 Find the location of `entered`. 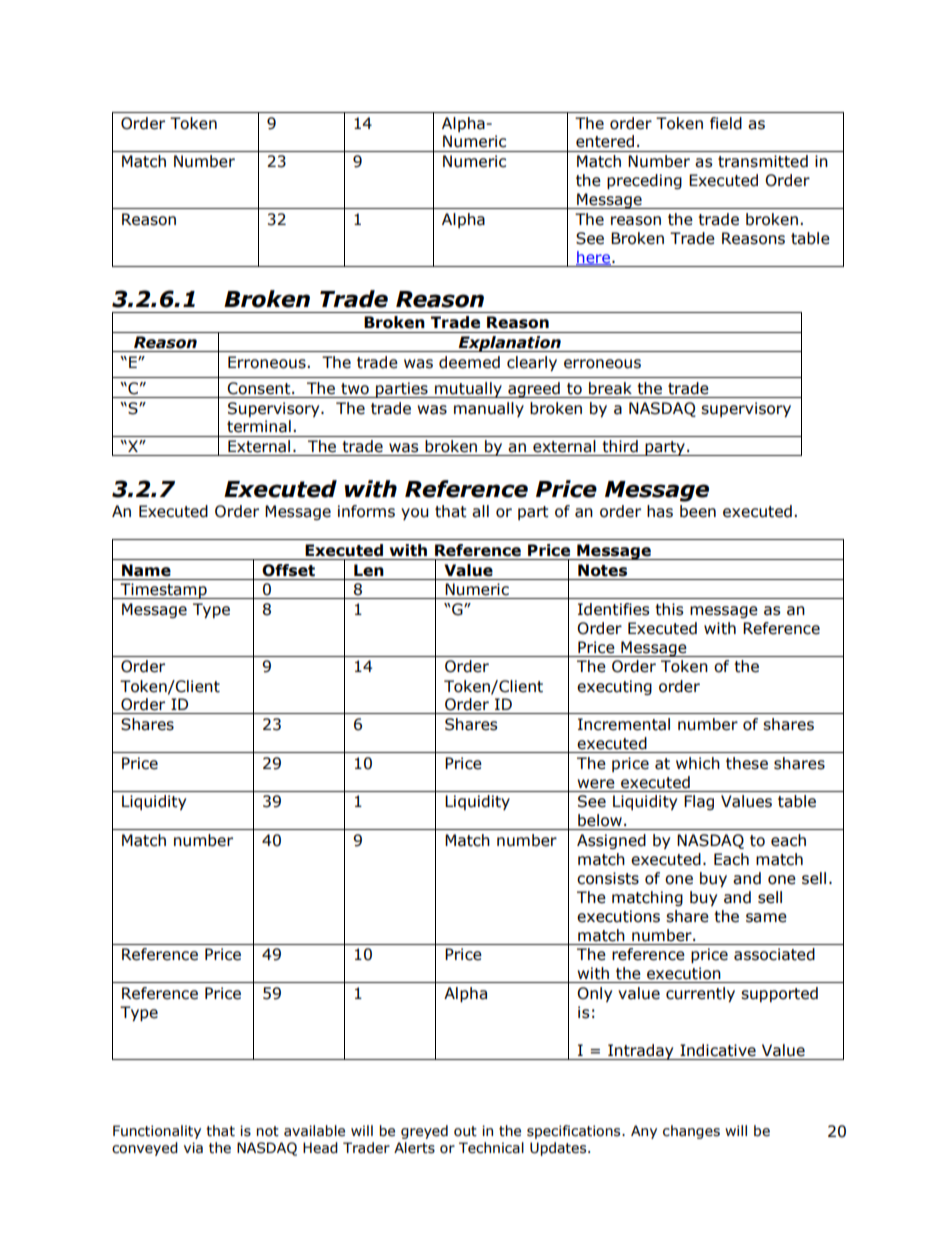

entered is located at coordinates (605, 141).
